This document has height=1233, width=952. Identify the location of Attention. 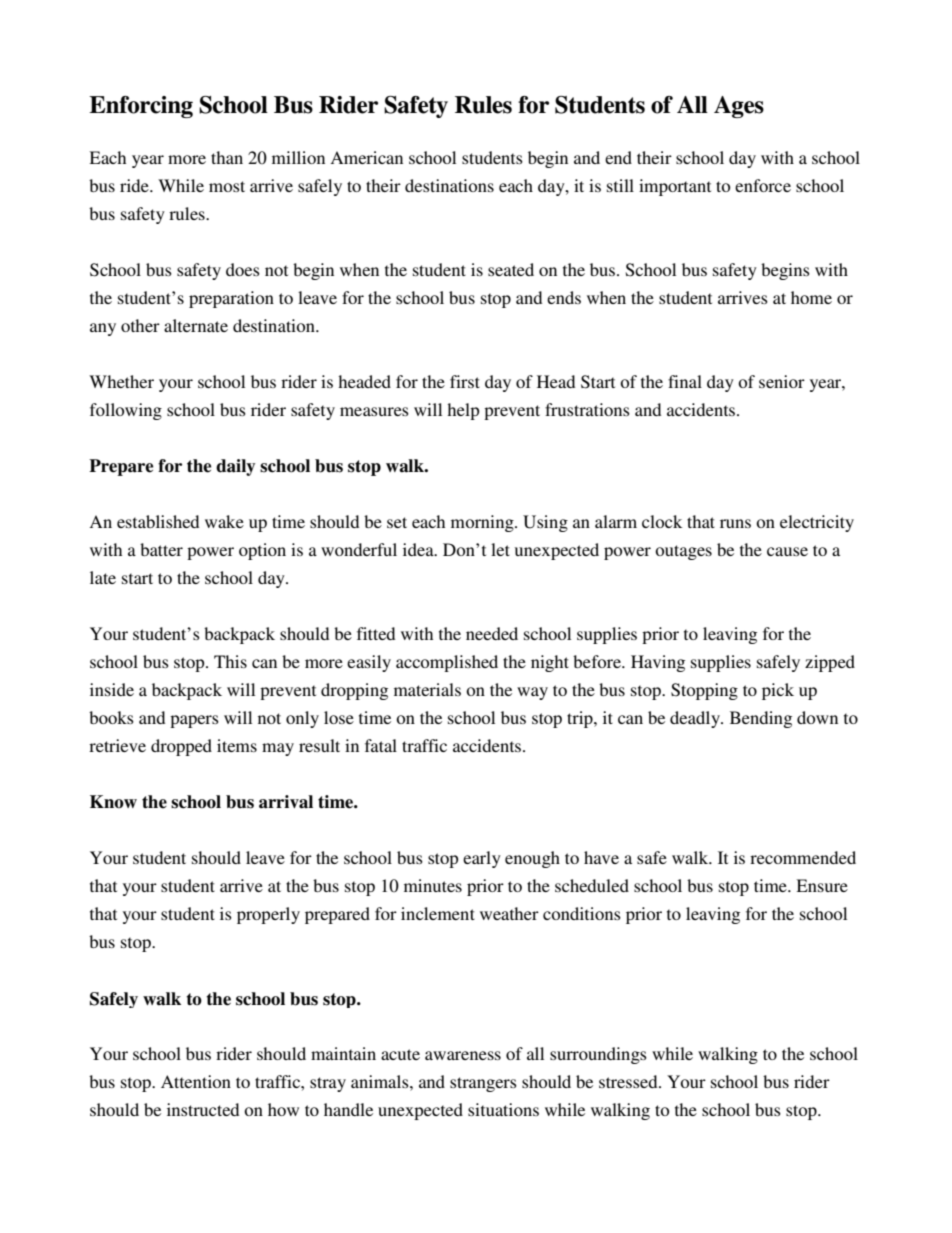
(196, 1081).
